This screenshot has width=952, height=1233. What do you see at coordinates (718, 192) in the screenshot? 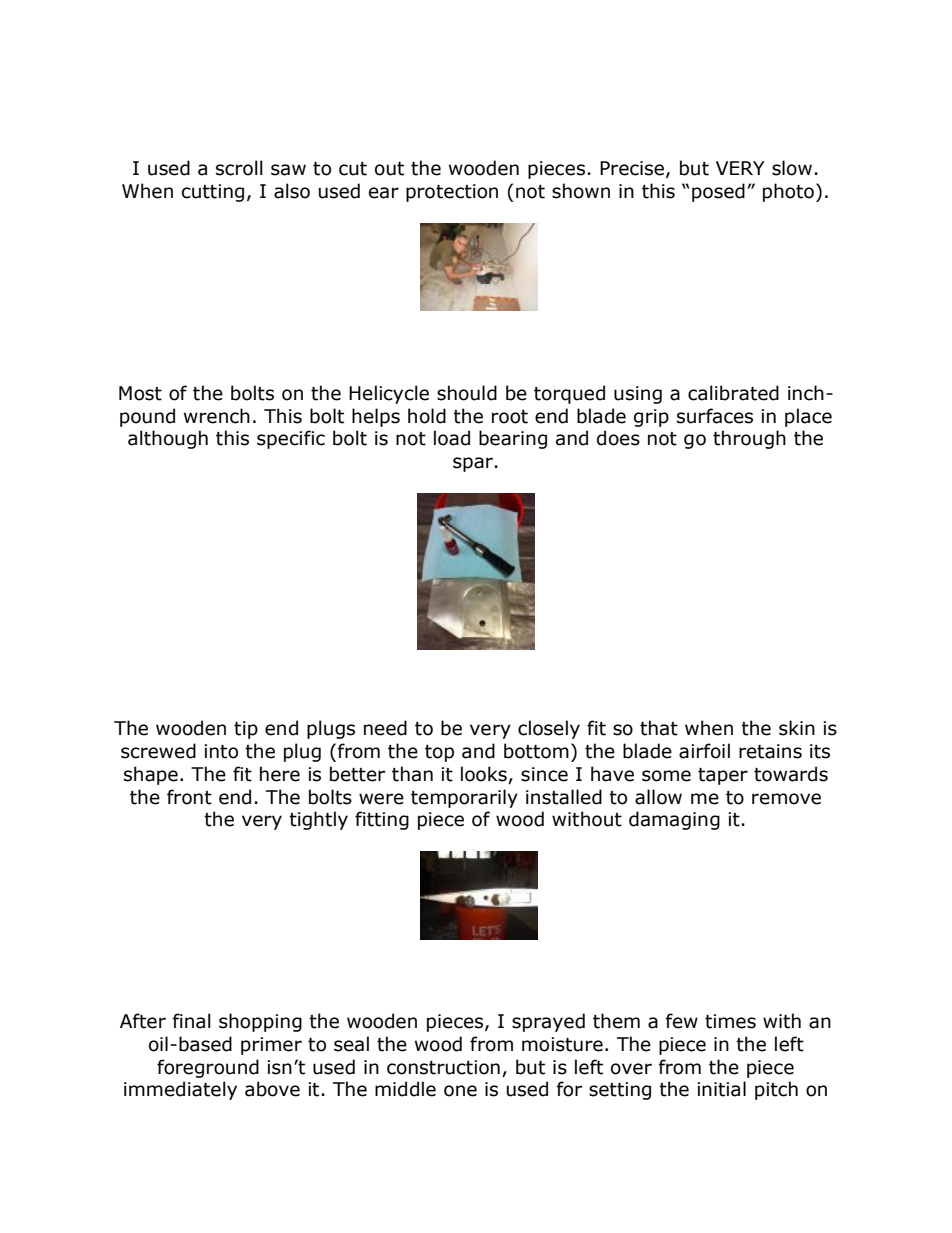
I see `posed` at bounding box center [718, 192].
